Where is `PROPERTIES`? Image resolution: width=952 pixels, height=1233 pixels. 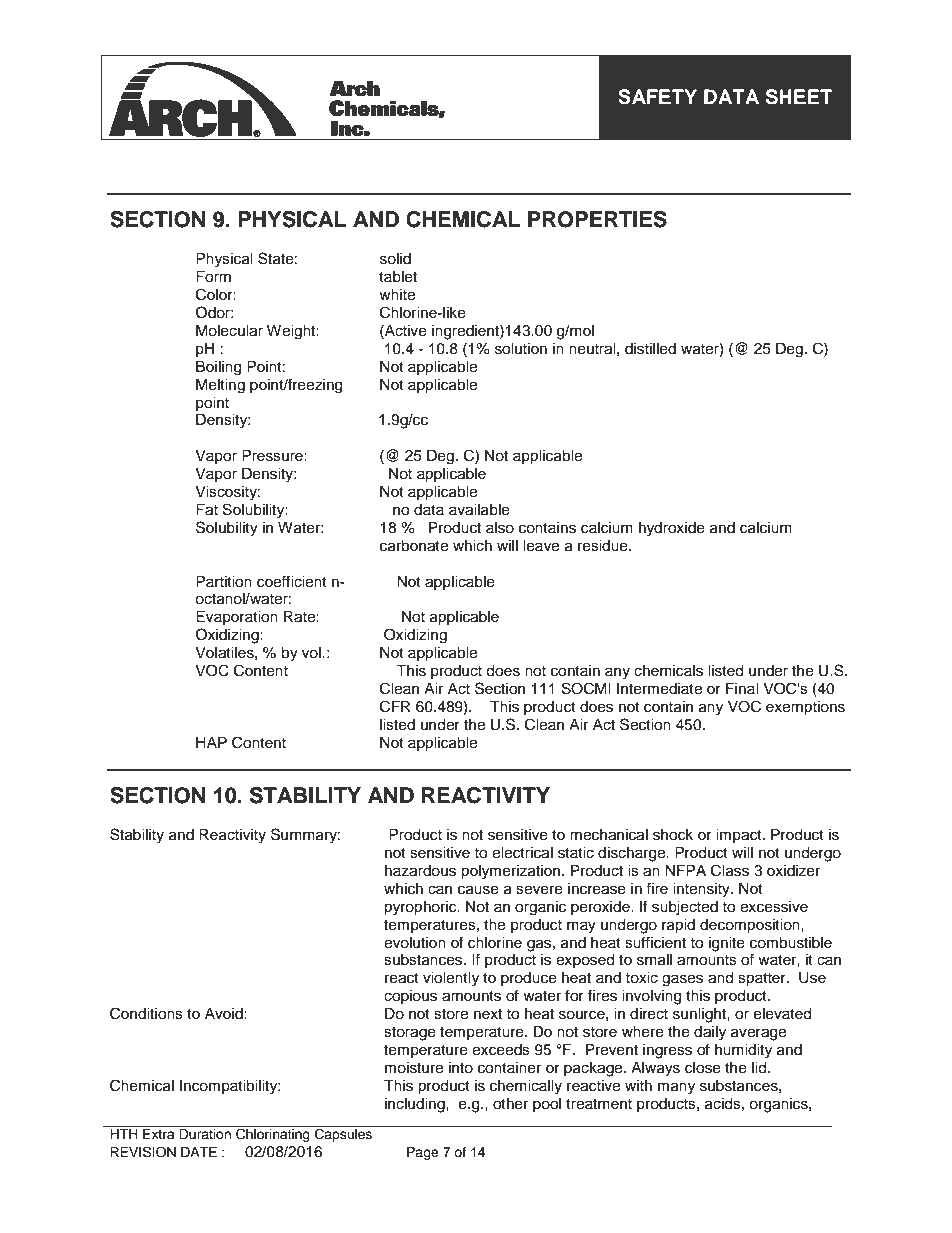 PROPERTIES is located at coordinates (597, 219).
